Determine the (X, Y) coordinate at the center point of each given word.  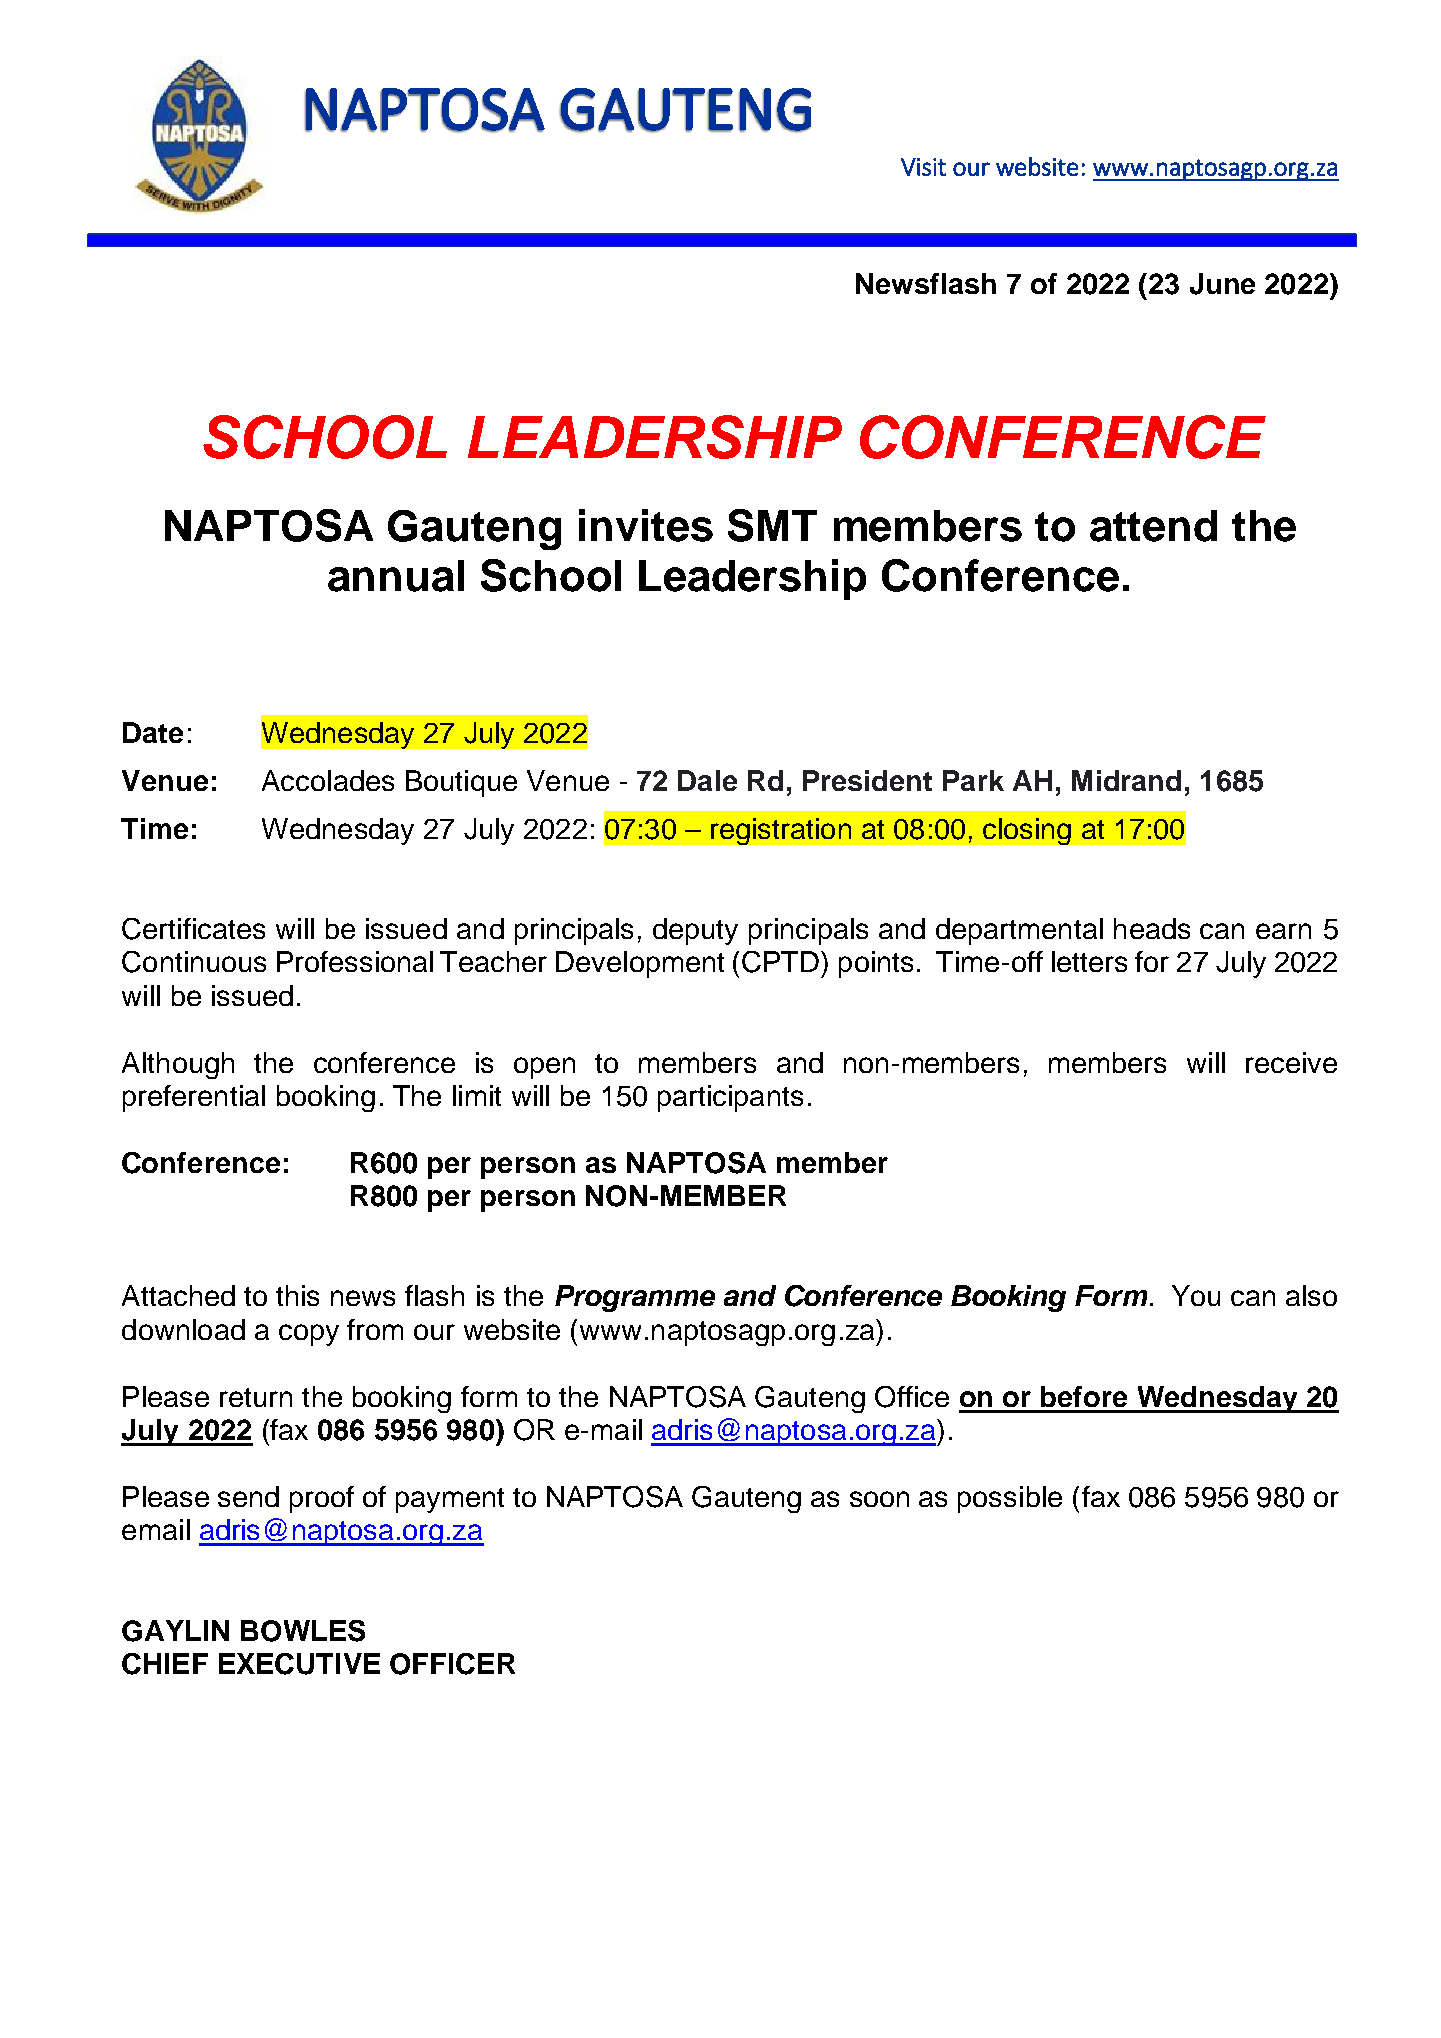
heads (1152, 928)
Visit (923, 167)
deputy (695, 931)
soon (879, 1499)
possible (1010, 1499)
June (1222, 284)
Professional (355, 961)
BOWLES (303, 1631)
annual (396, 576)
